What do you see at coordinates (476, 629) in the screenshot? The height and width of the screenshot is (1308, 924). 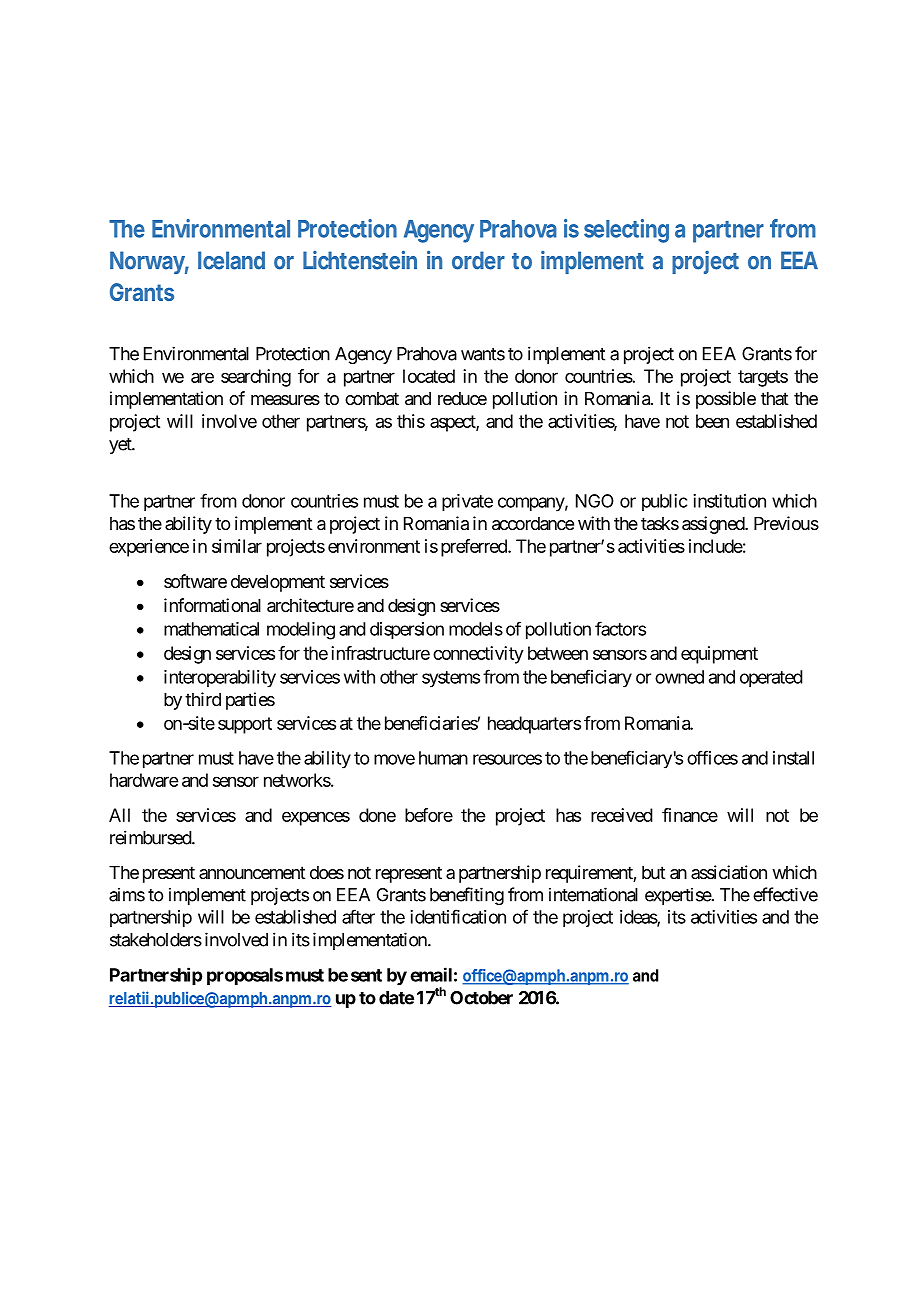 I see `models` at bounding box center [476, 629].
